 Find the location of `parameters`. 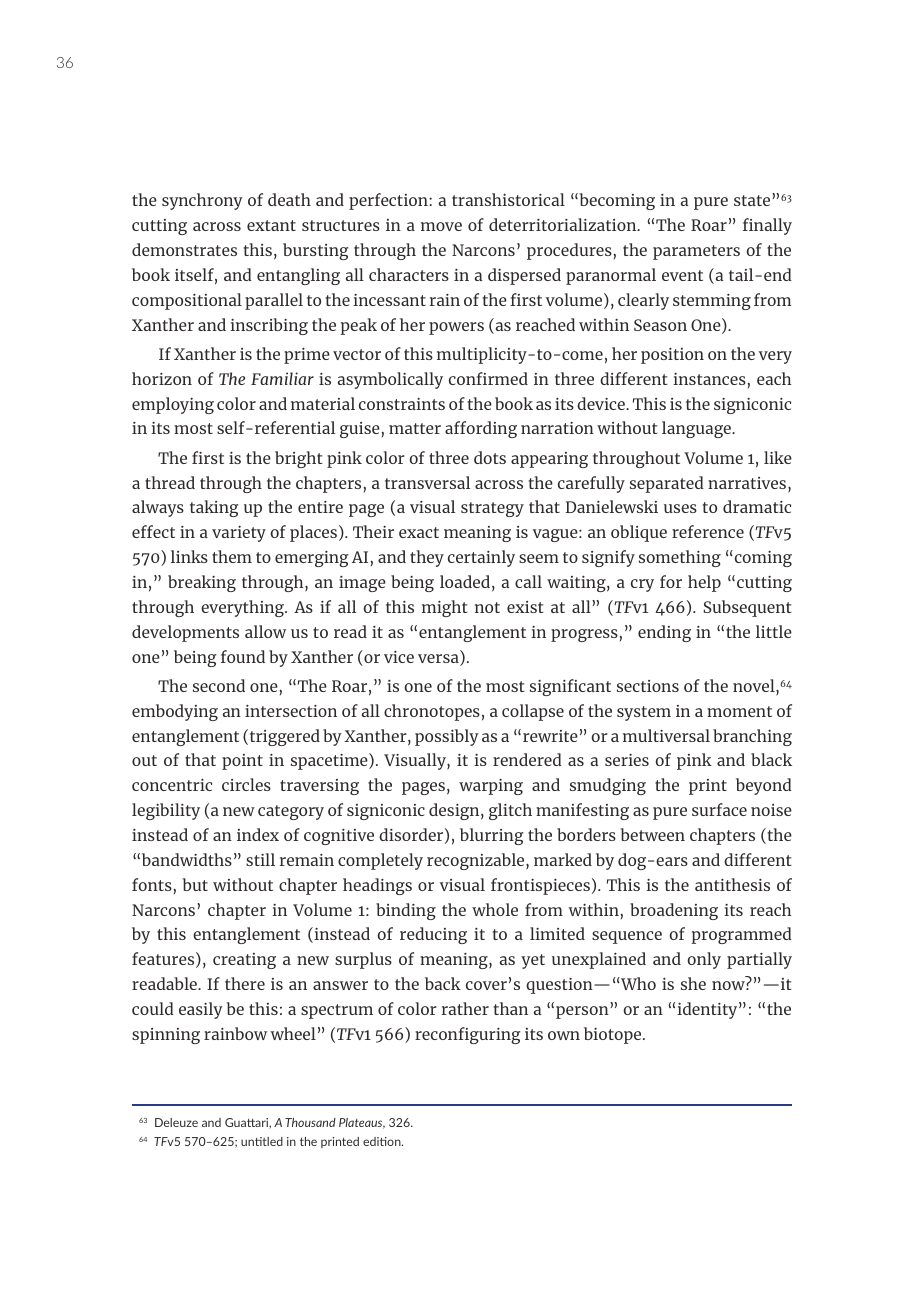

parameters is located at coordinates (696, 252).
